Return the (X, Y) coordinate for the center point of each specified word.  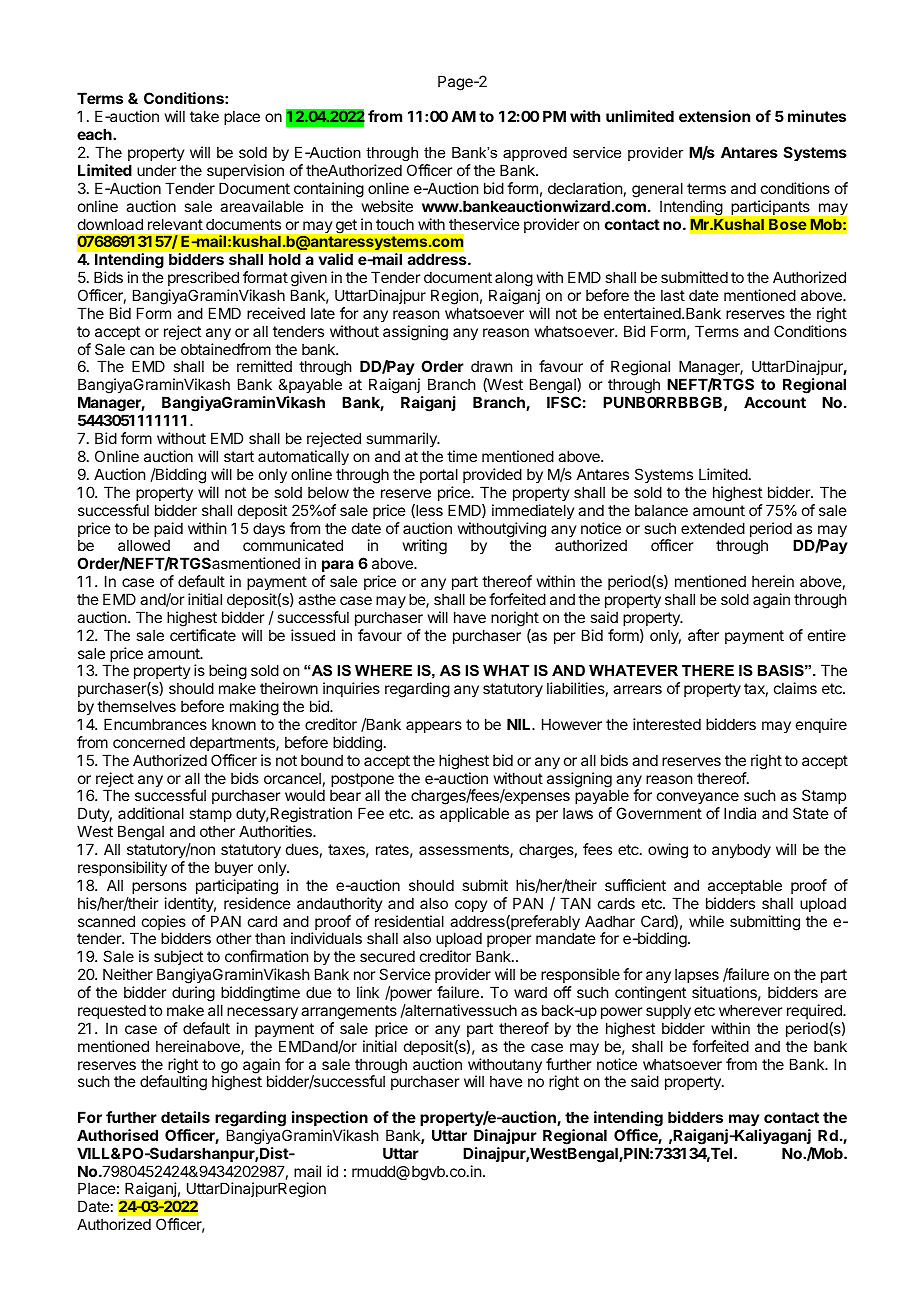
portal (439, 475)
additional (151, 813)
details (185, 1117)
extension (714, 116)
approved (535, 154)
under (156, 170)
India (740, 813)
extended (713, 528)
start (239, 456)
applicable (474, 814)
